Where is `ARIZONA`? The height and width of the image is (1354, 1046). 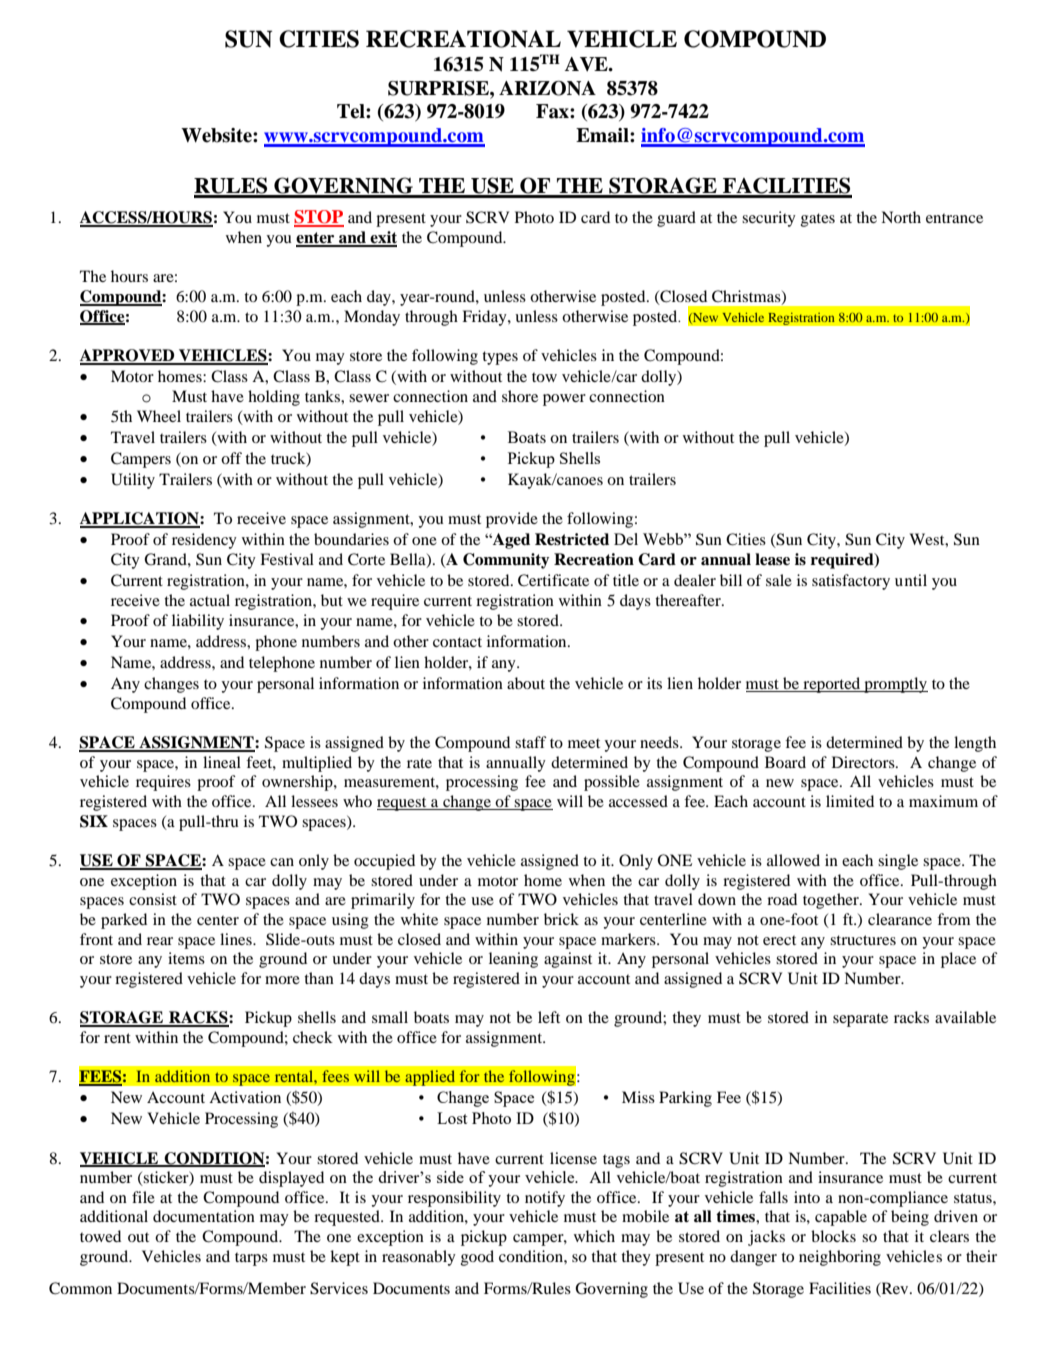
ARIZONA is located at coordinates (547, 88).
